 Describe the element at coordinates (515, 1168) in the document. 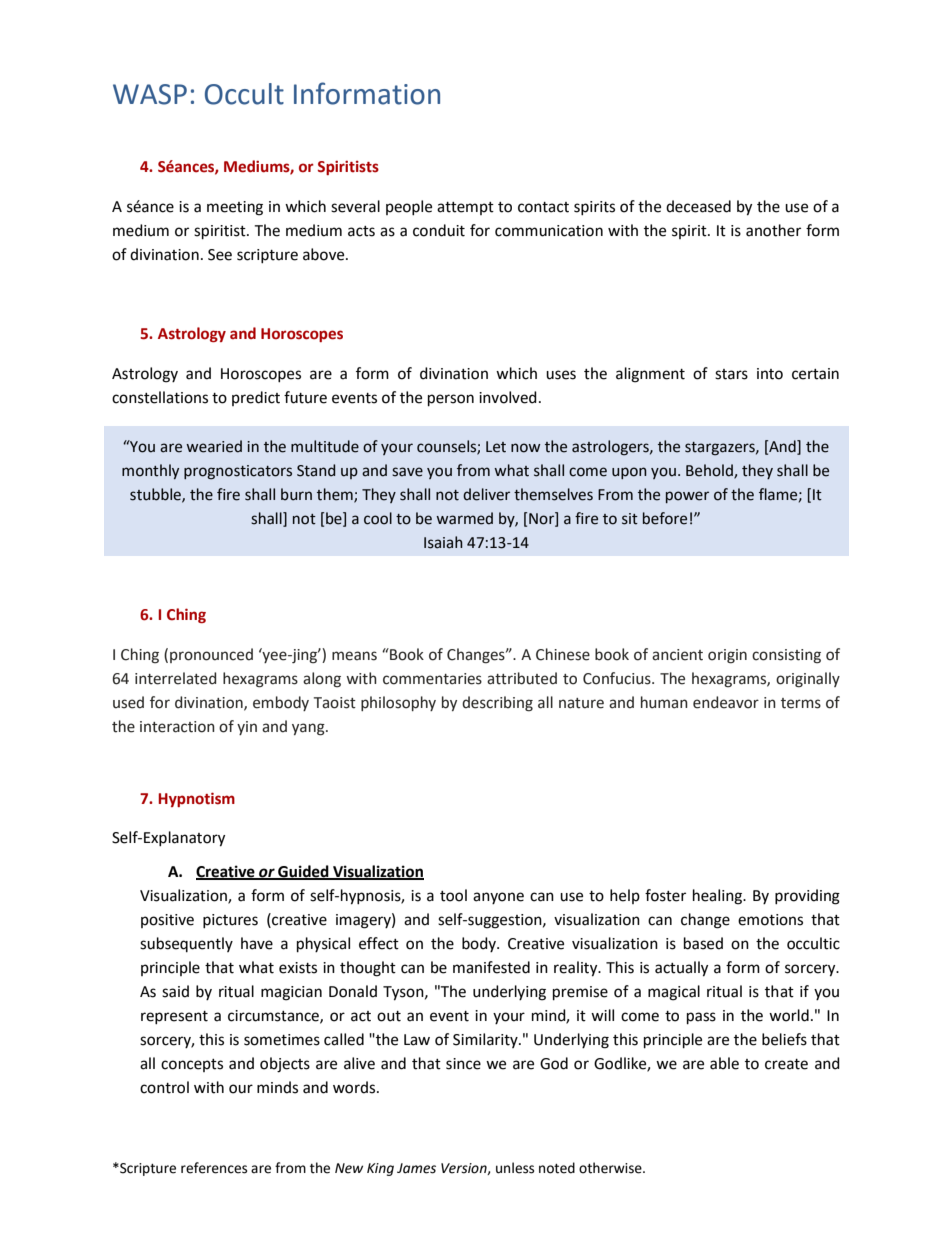

I see `unless` at that location.
